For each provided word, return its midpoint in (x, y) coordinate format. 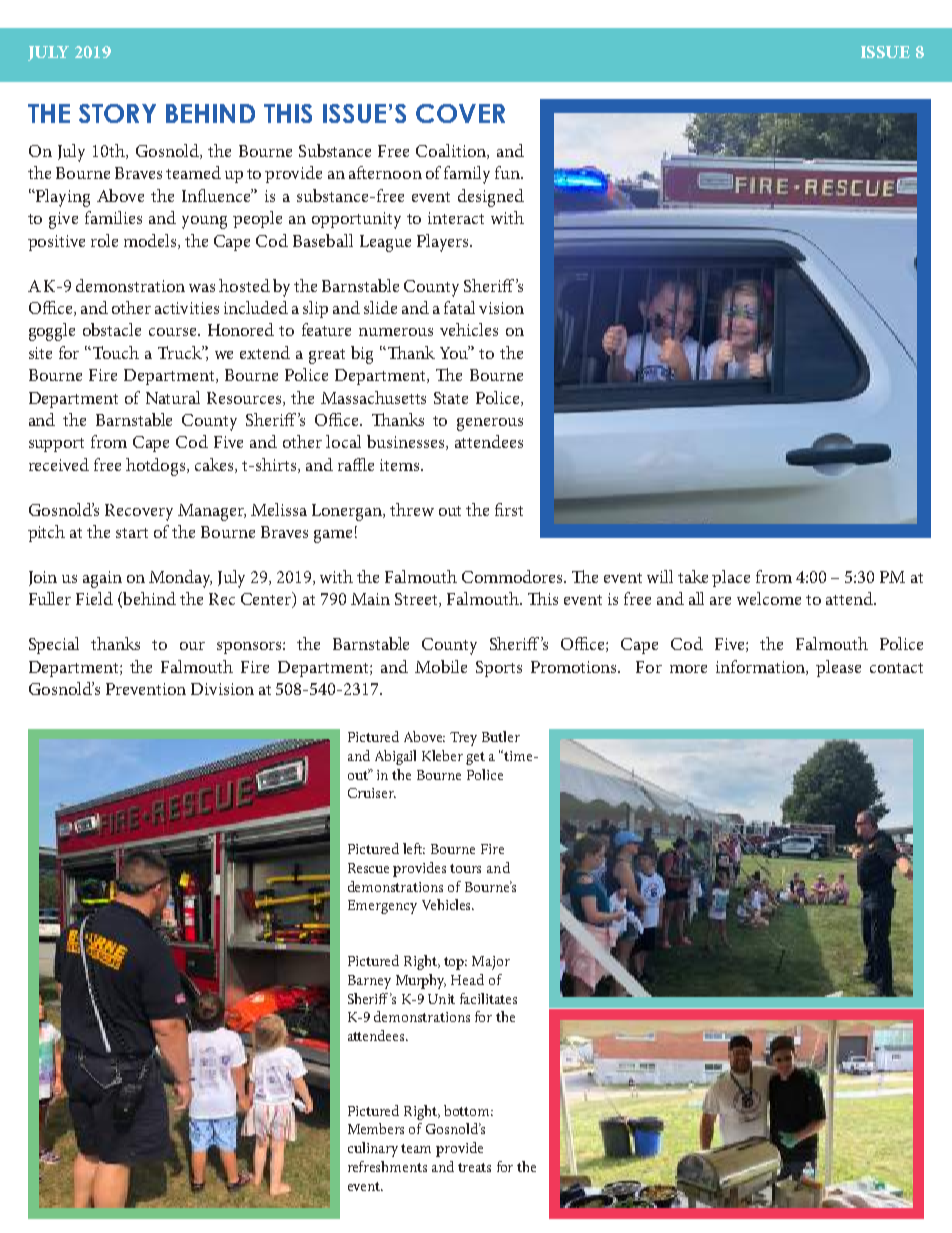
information (761, 667)
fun (508, 172)
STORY (117, 113)
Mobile (441, 666)
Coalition (452, 151)
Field (94, 598)
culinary (373, 1149)
